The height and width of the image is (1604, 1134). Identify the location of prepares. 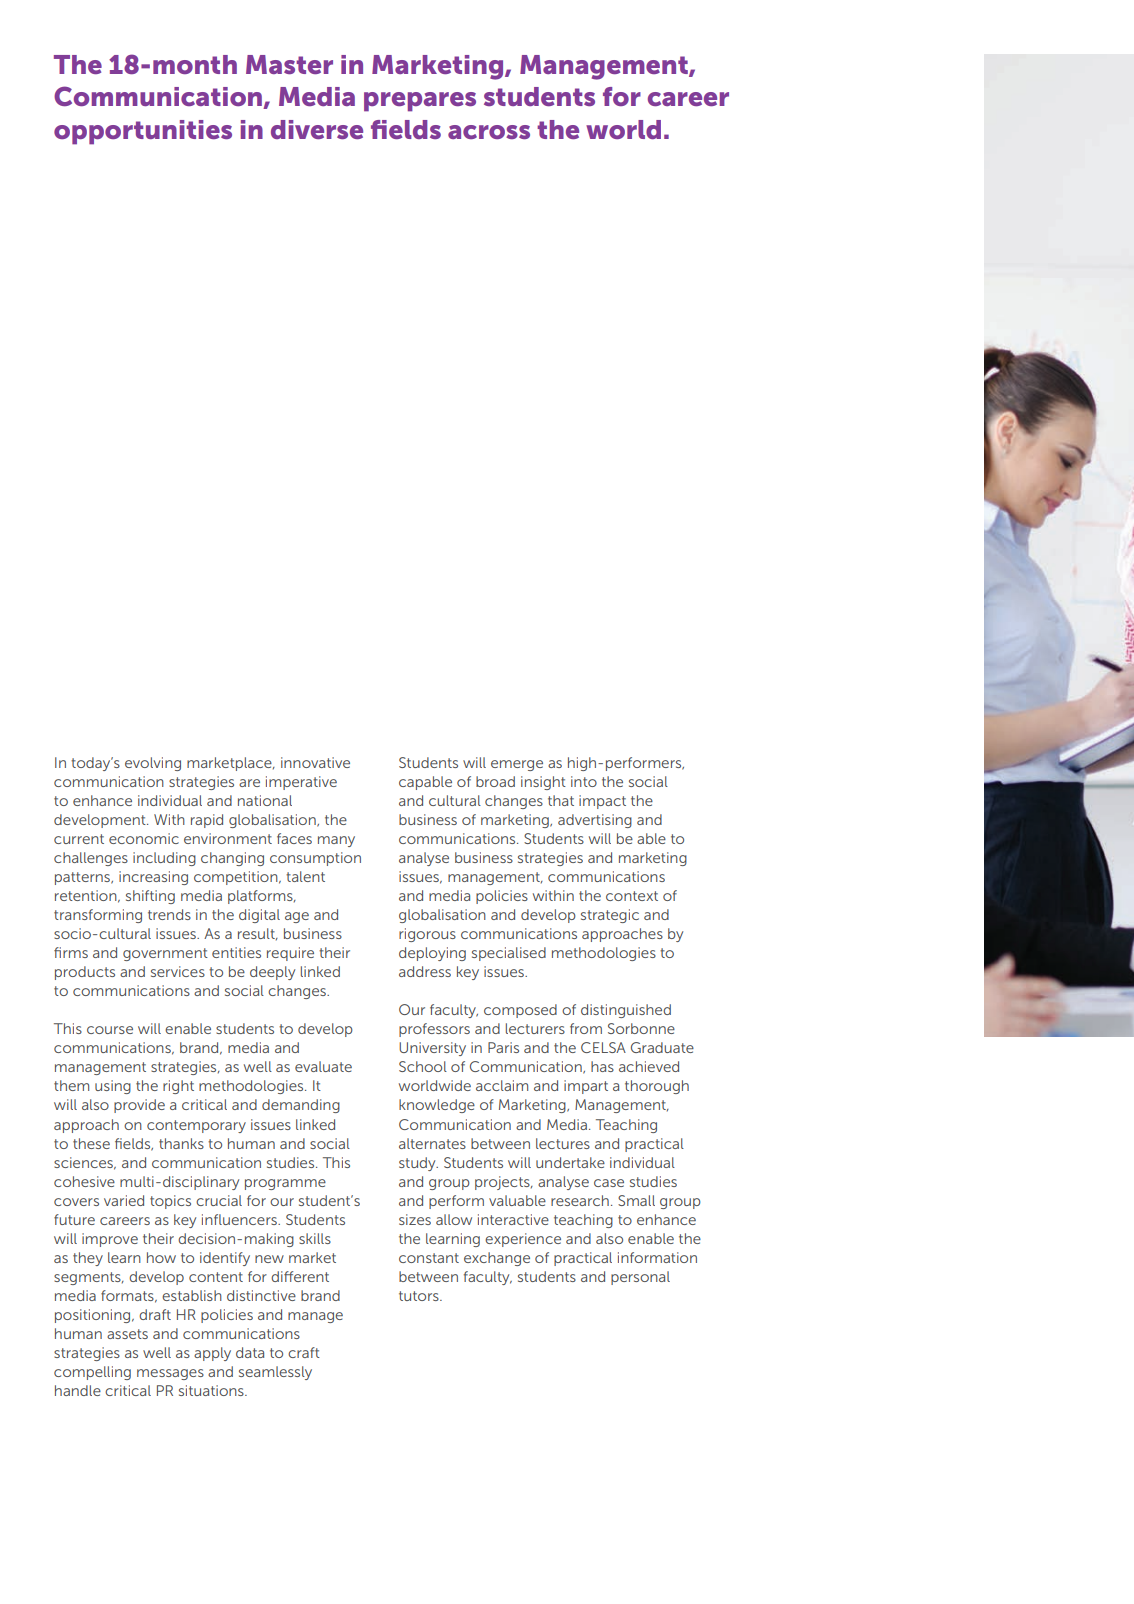
(420, 102).
